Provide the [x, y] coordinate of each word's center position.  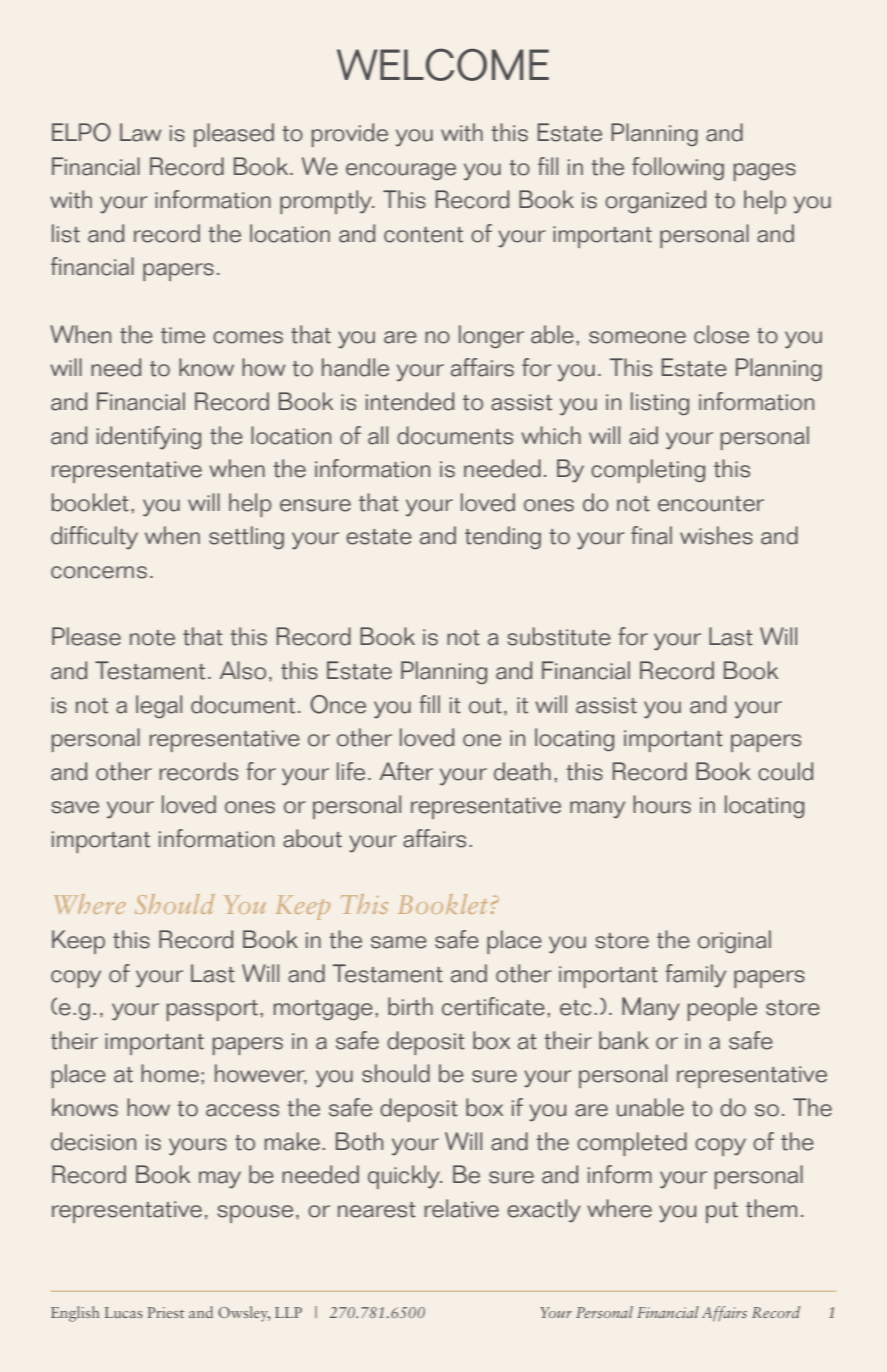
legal [159, 706]
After [406, 771]
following [678, 168]
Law [140, 132]
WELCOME [443, 64]
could [785, 771]
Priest [166, 1312]
